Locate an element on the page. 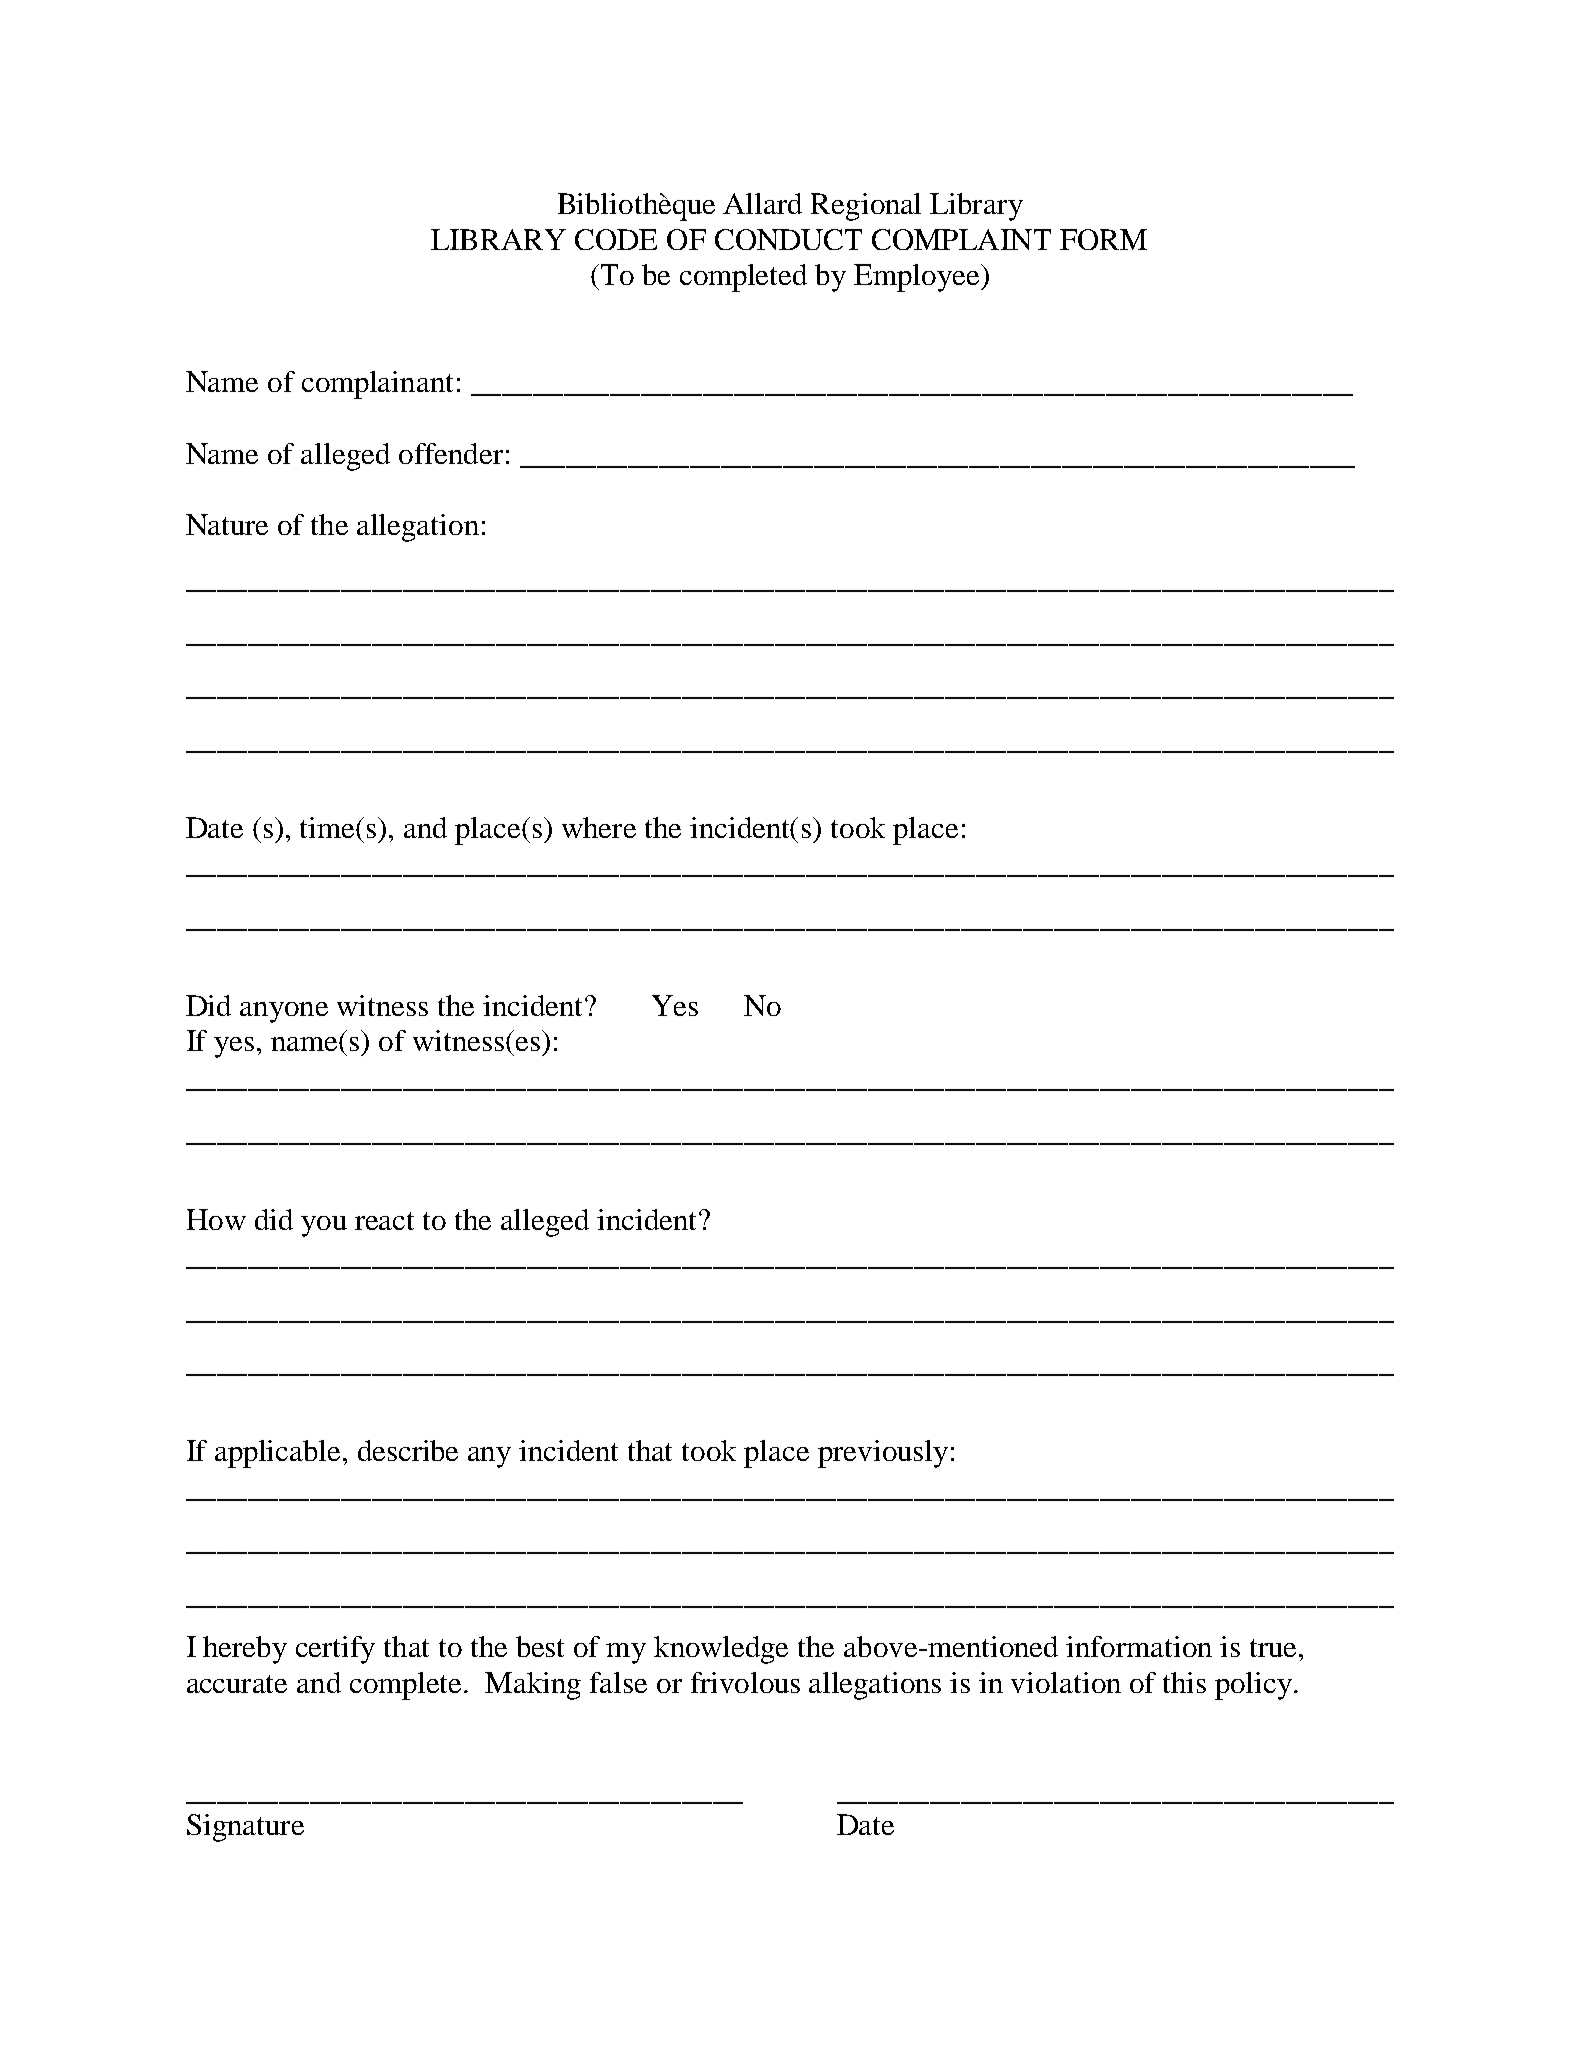 Image resolution: width=1580 pixels, height=2045 pixels. where is located at coordinates (599, 827).
